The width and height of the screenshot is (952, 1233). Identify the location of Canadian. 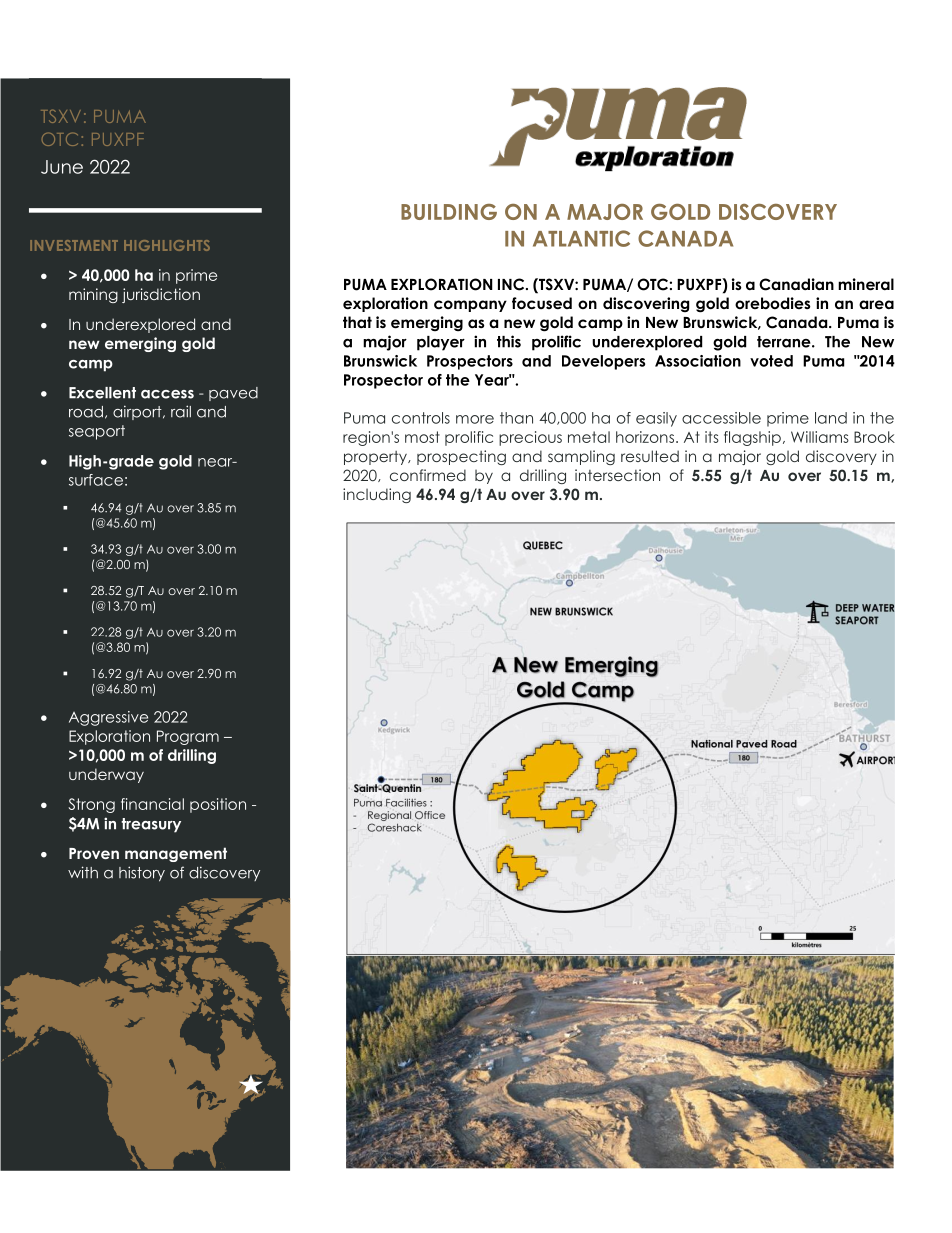
(796, 284).
